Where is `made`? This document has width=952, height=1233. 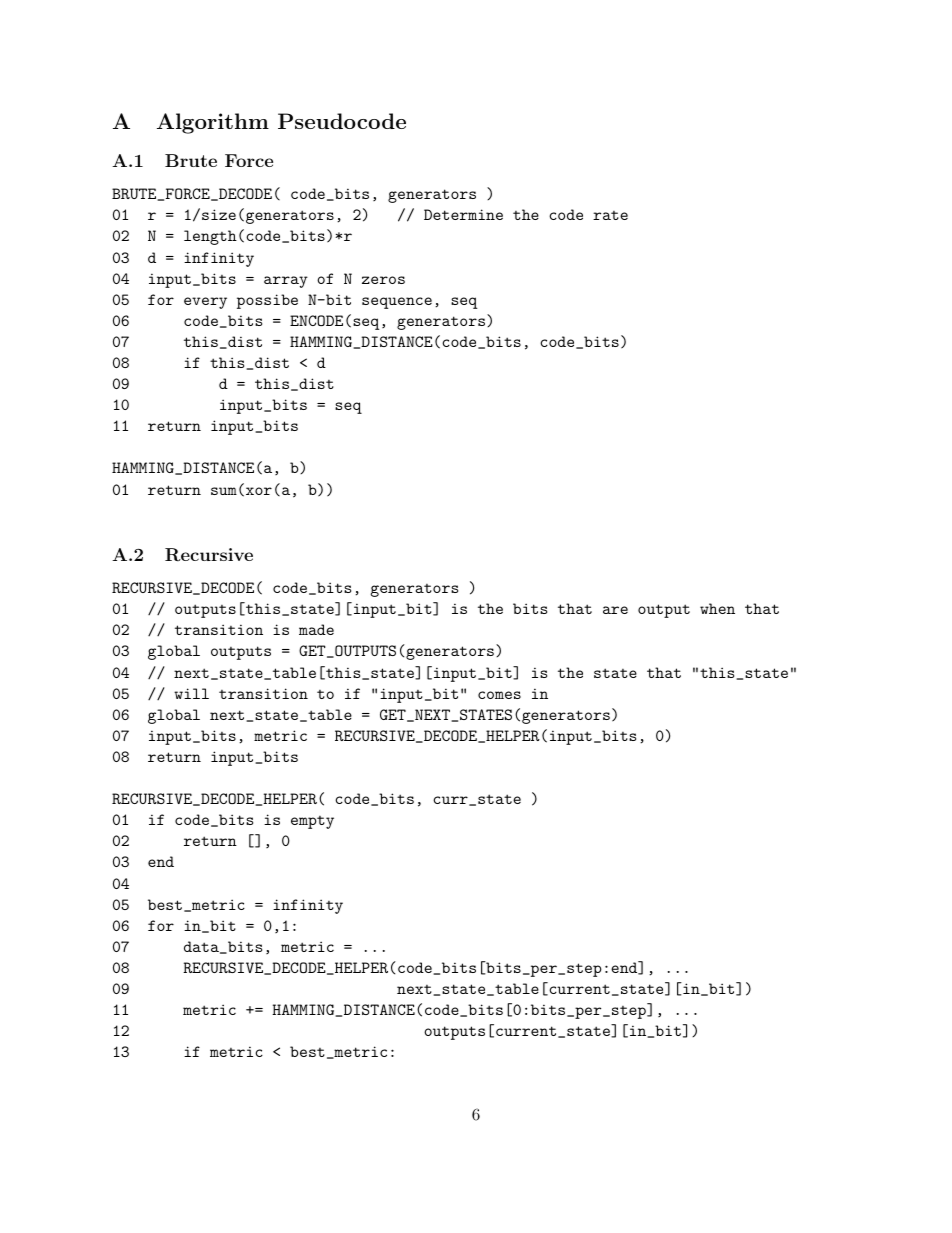 made is located at coordinates (316, 629).
